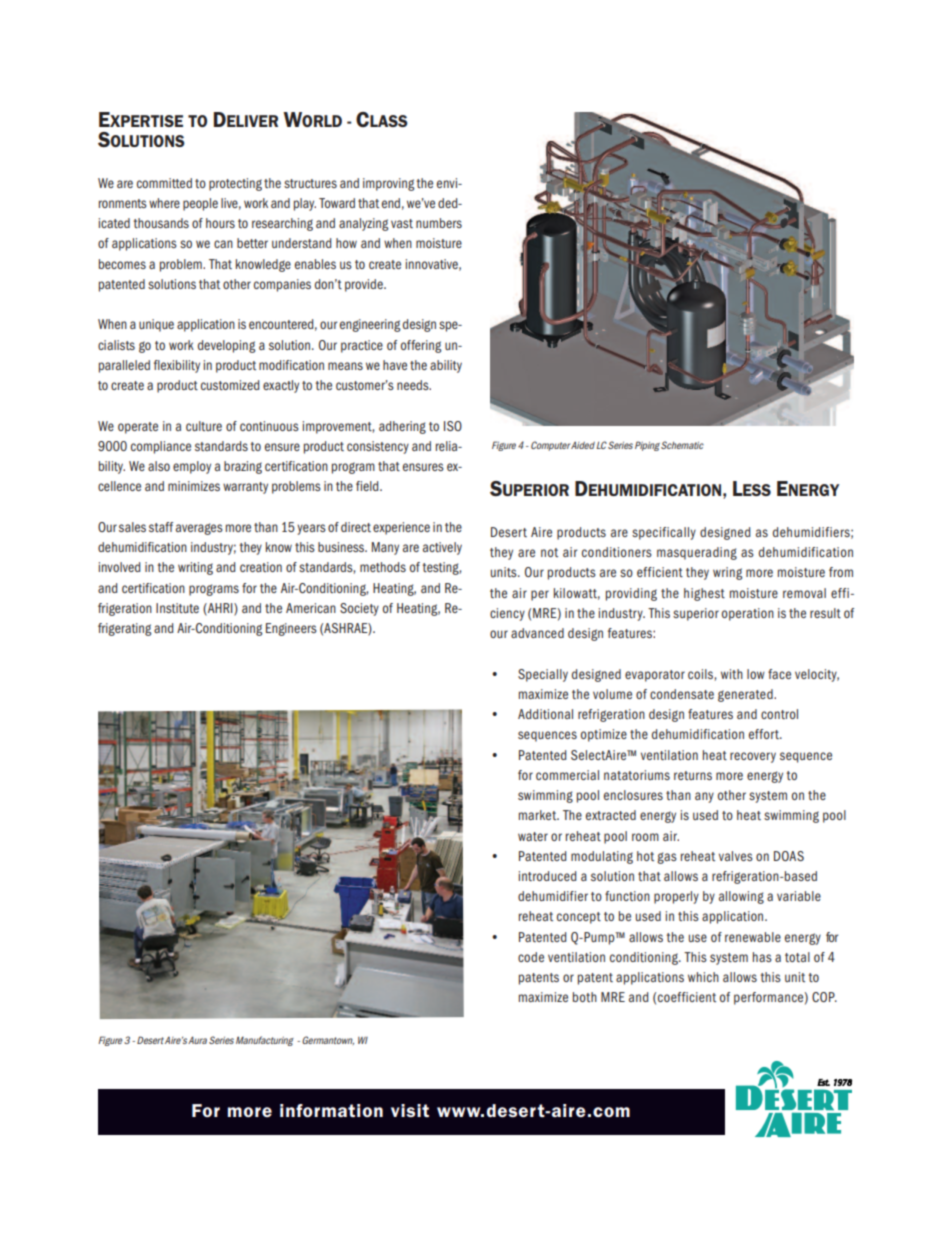 The width and height of the screenshot is (952, 1233). I want to click on with, so click(732, 674).
